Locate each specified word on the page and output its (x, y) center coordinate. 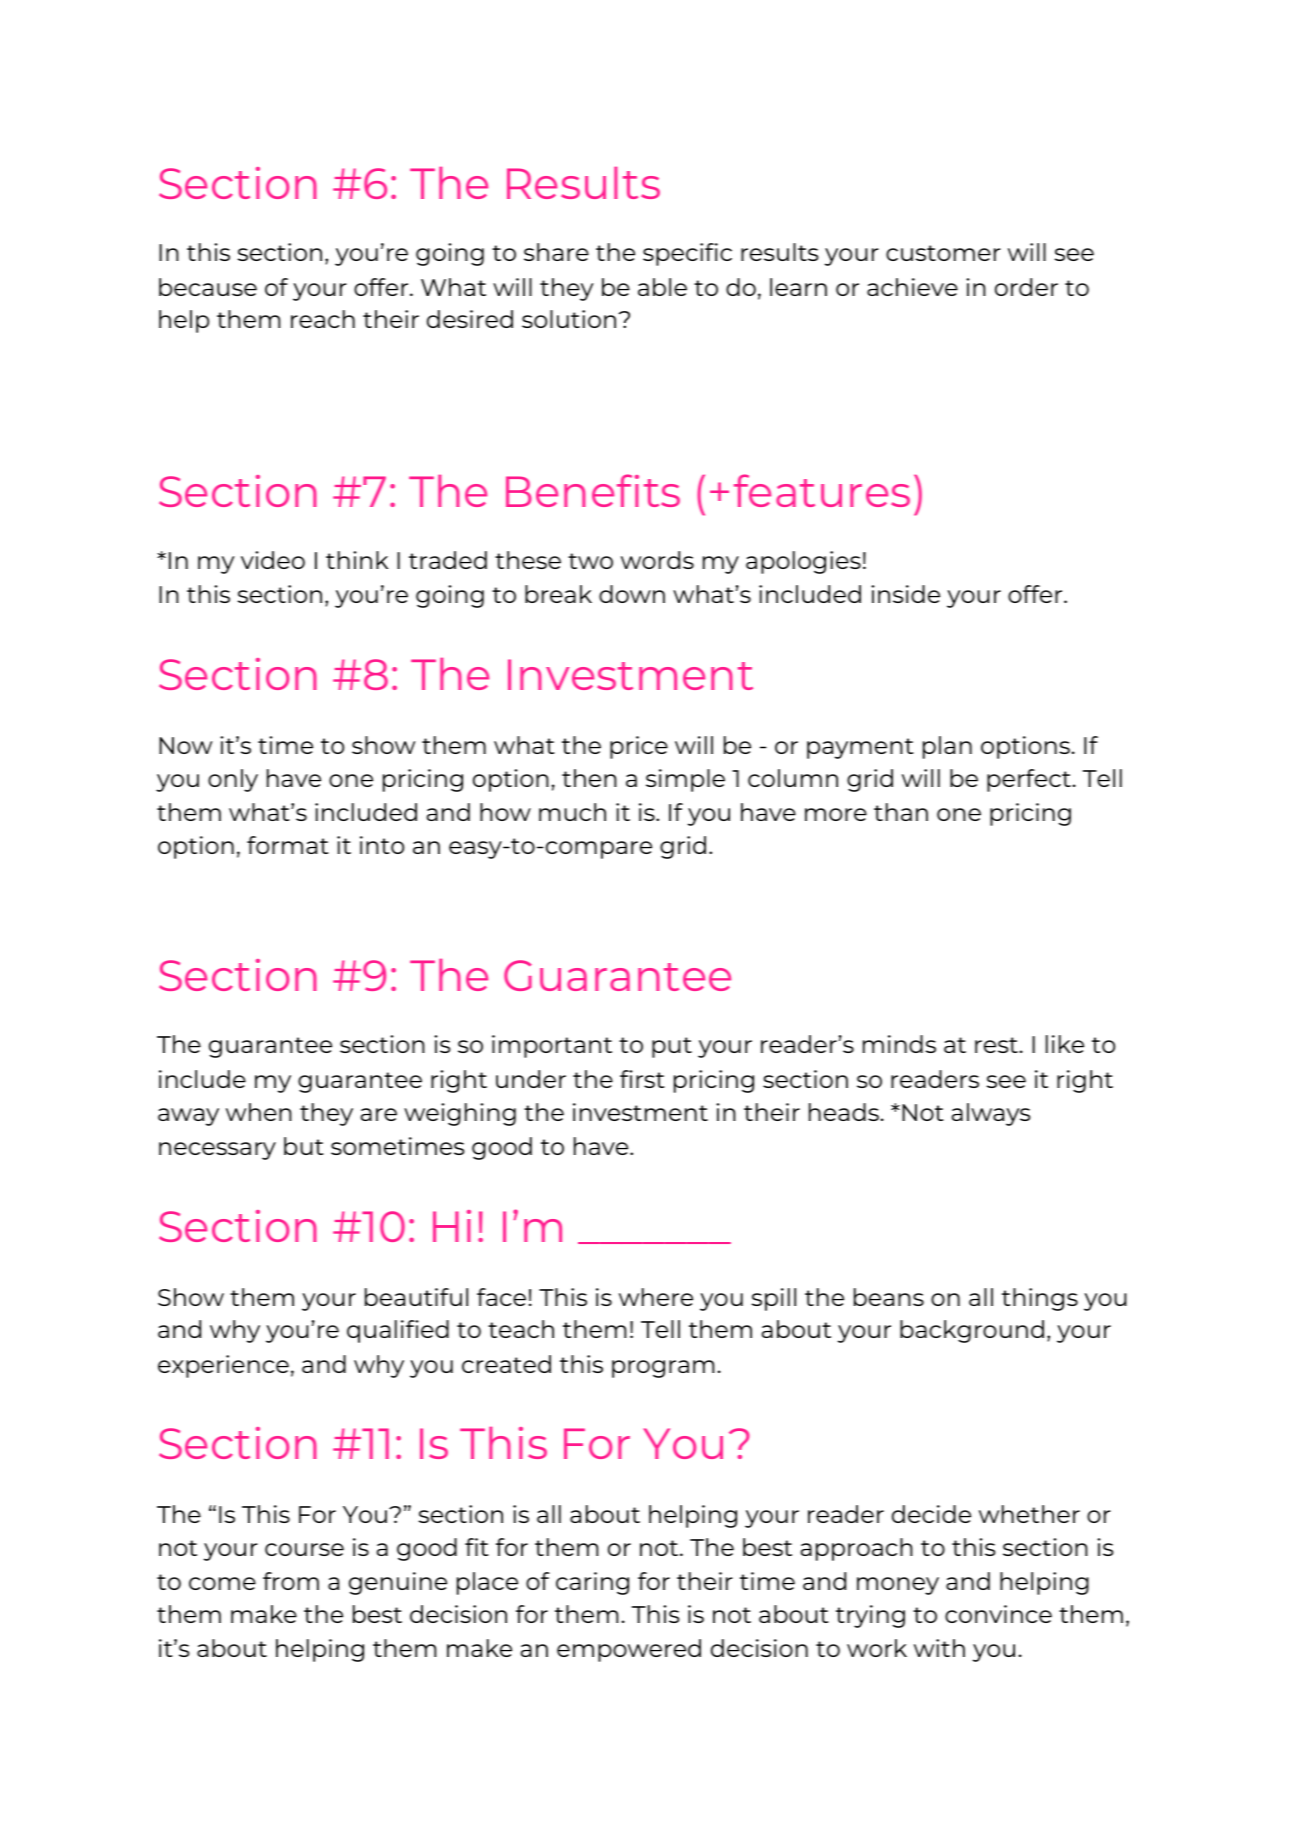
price (639, 747)
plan (947, 747)
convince (998, 1614)
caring (592, 1583)
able (662, 287)
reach (323, 319)
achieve (912, 287)
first (642, 1079)
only (233, 780)
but (303, 1146)
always (991, 1114)
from (291, 1581)
